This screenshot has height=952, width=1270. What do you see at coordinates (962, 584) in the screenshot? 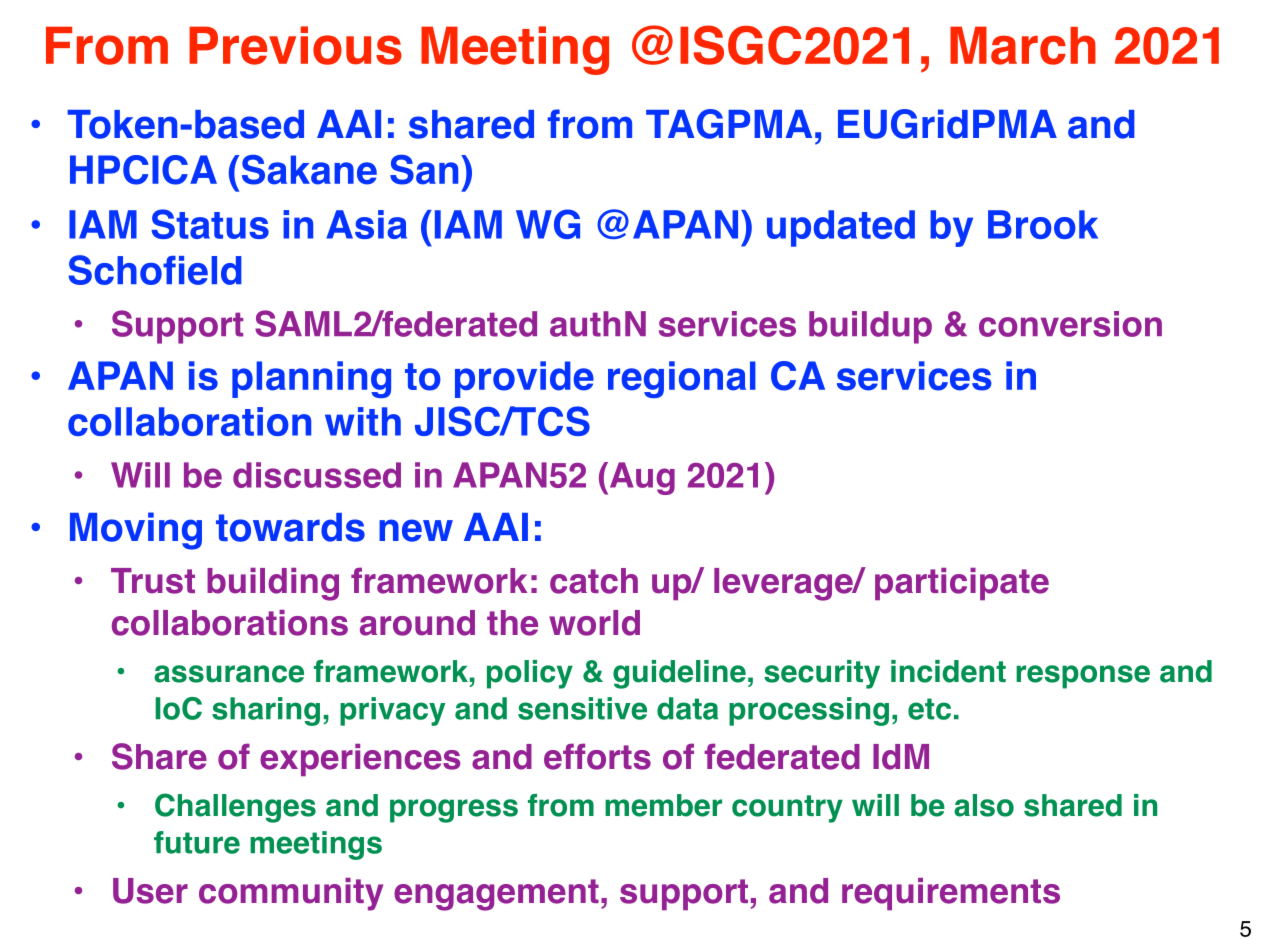
I see `participate` at bounding box center [962, 584].
